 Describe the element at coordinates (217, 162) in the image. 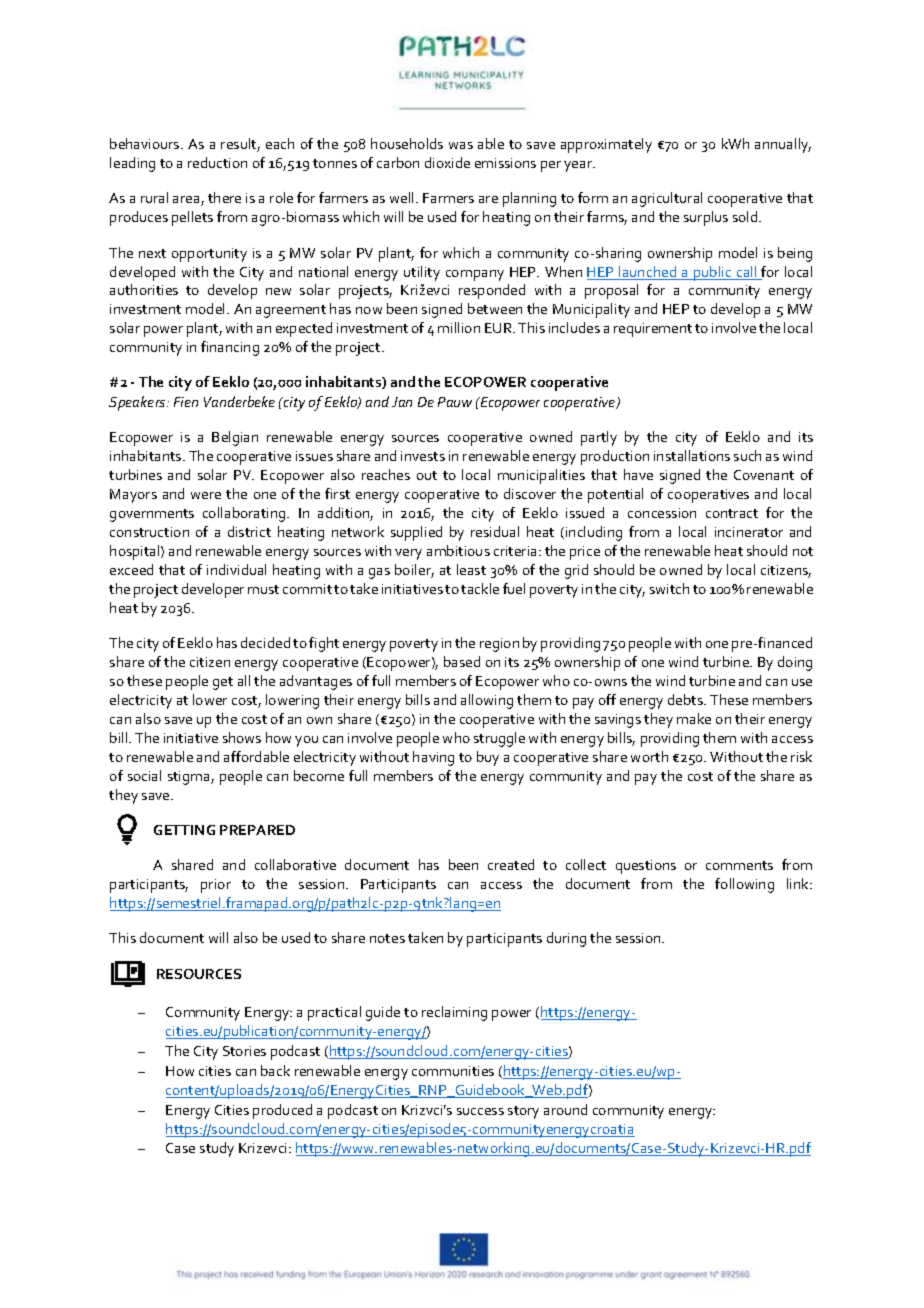

I see `reduction` at that location.
